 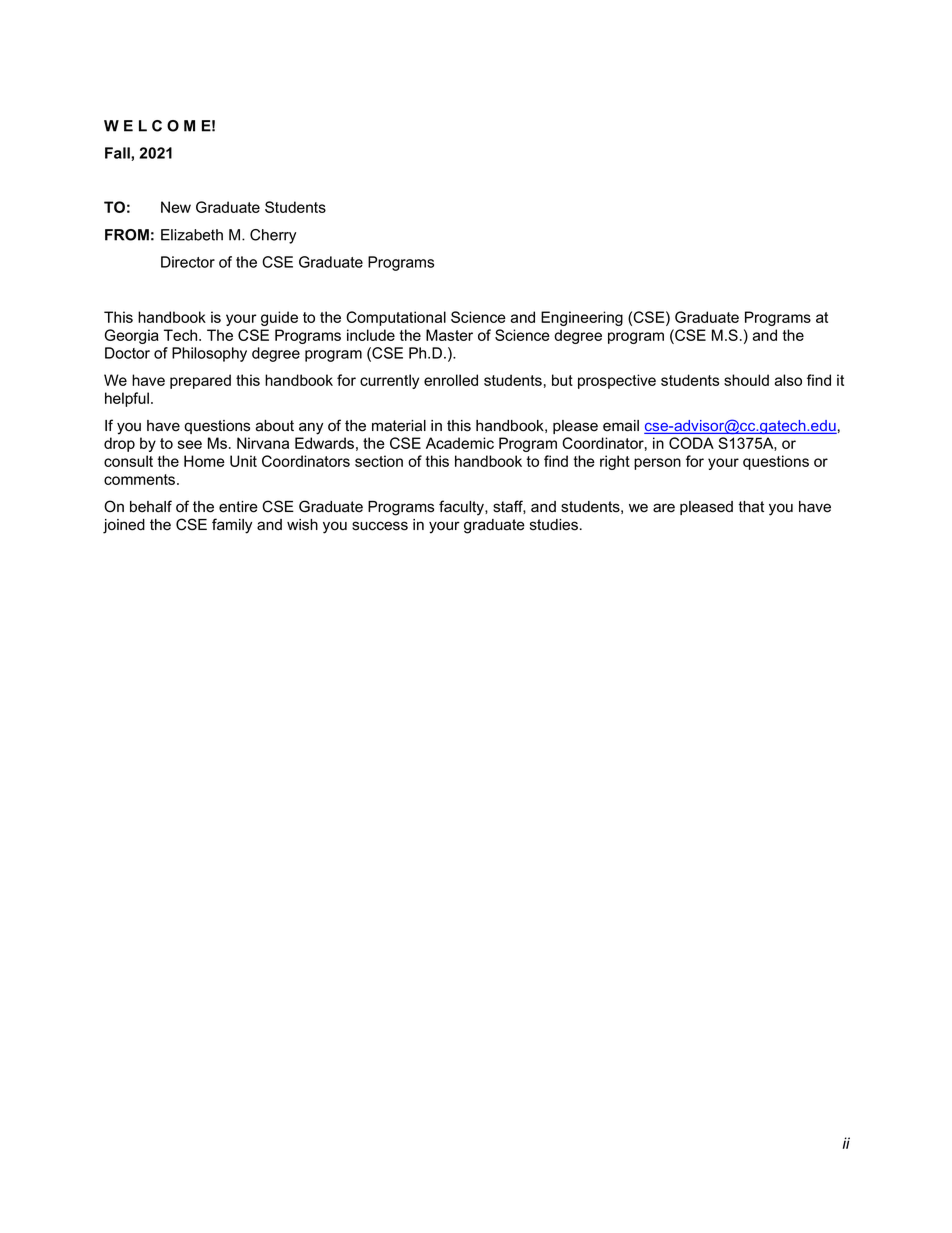 I want to click on Master, so click(x=449, y=335).
